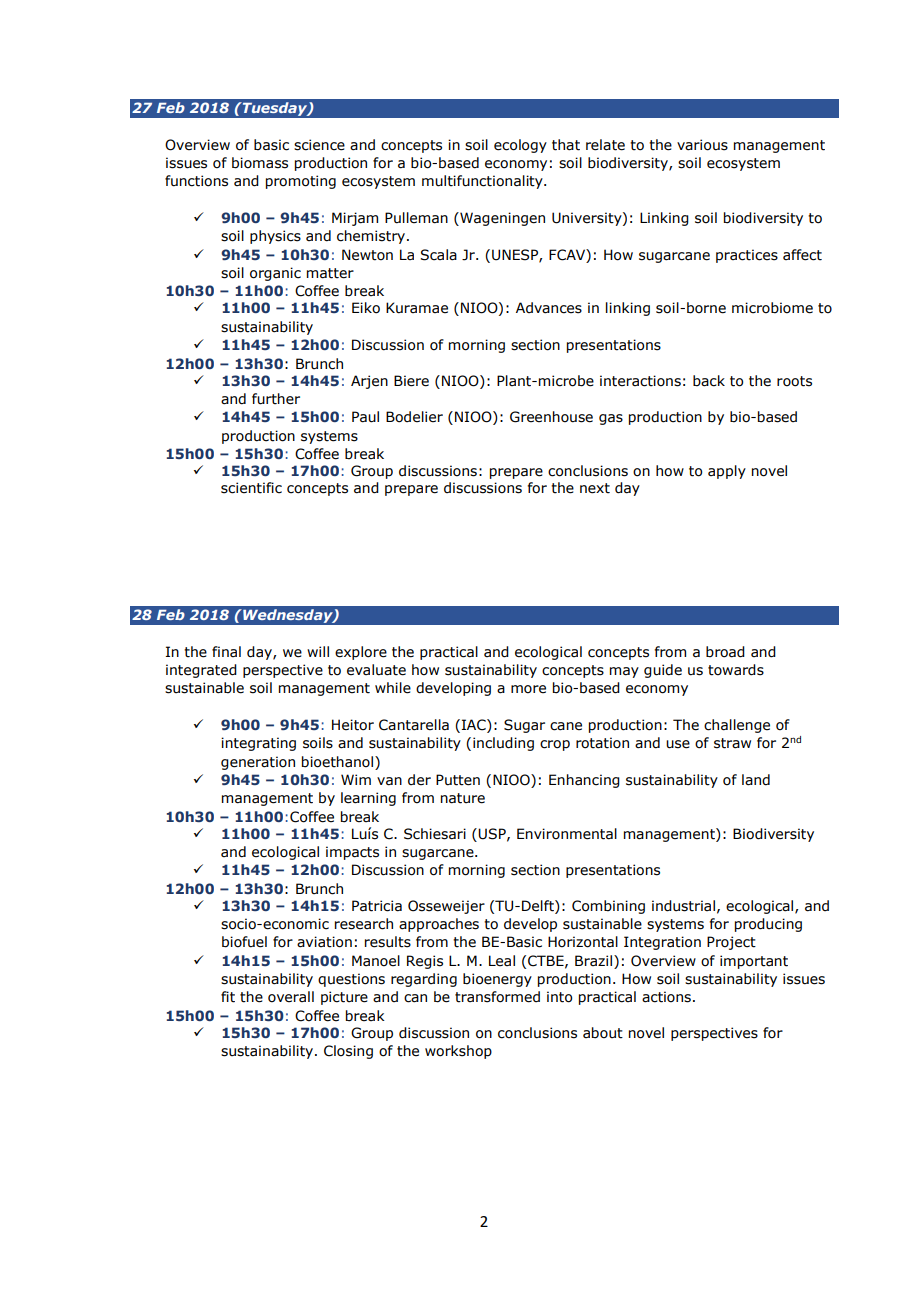 The image size is (924, 1308). I want to click on ecology, so click(520, 146).
